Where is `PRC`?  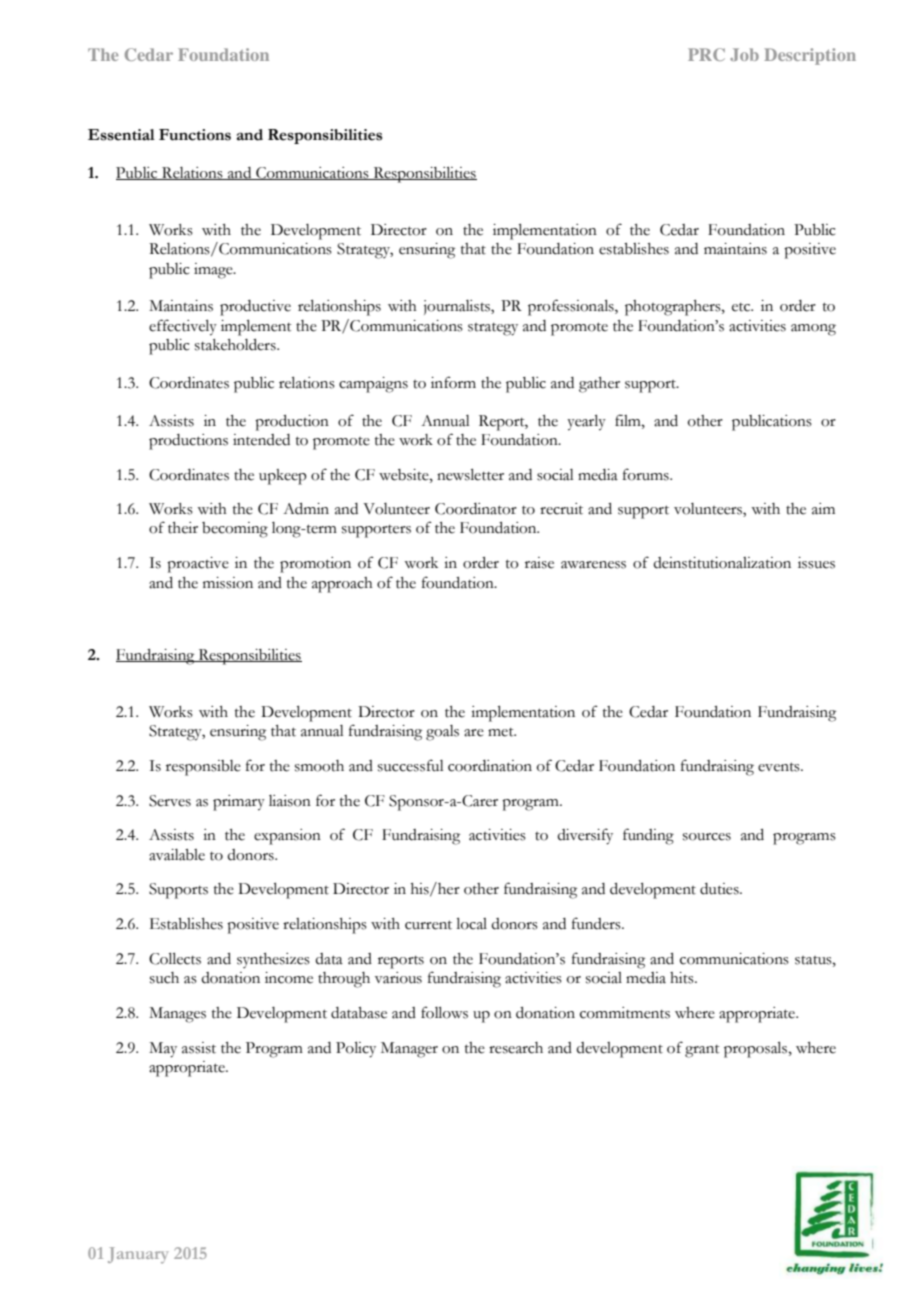 PRC is located at coordinates (706, 54).
